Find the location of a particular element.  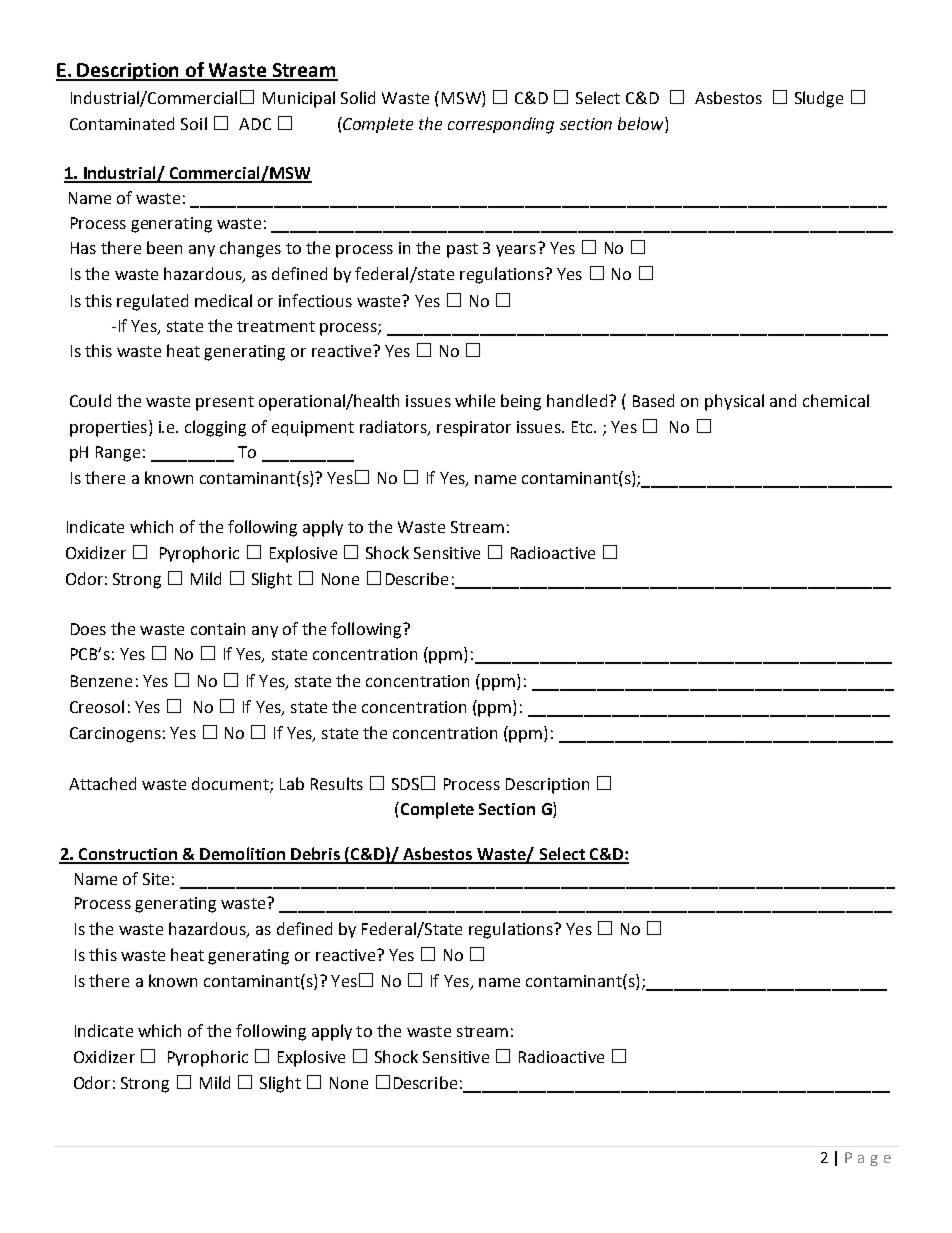

chemical is located at coordinates (836, 400).
